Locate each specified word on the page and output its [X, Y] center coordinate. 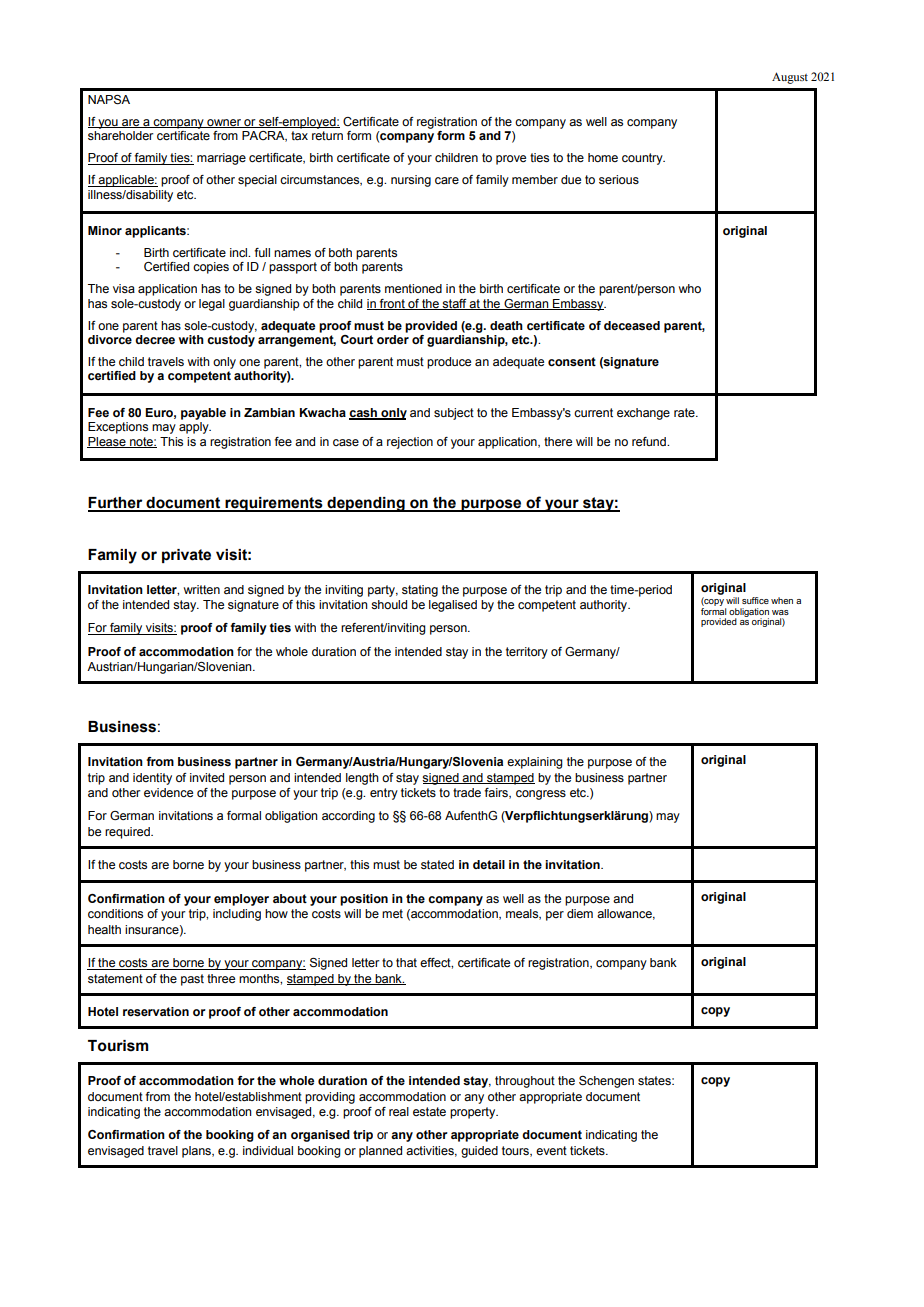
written [202, 589]
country [643, 159]
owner [224, 123]
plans [197, 1152]
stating [420, 591]
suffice [755, 600]
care [447, 180]
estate [429, 1111]
